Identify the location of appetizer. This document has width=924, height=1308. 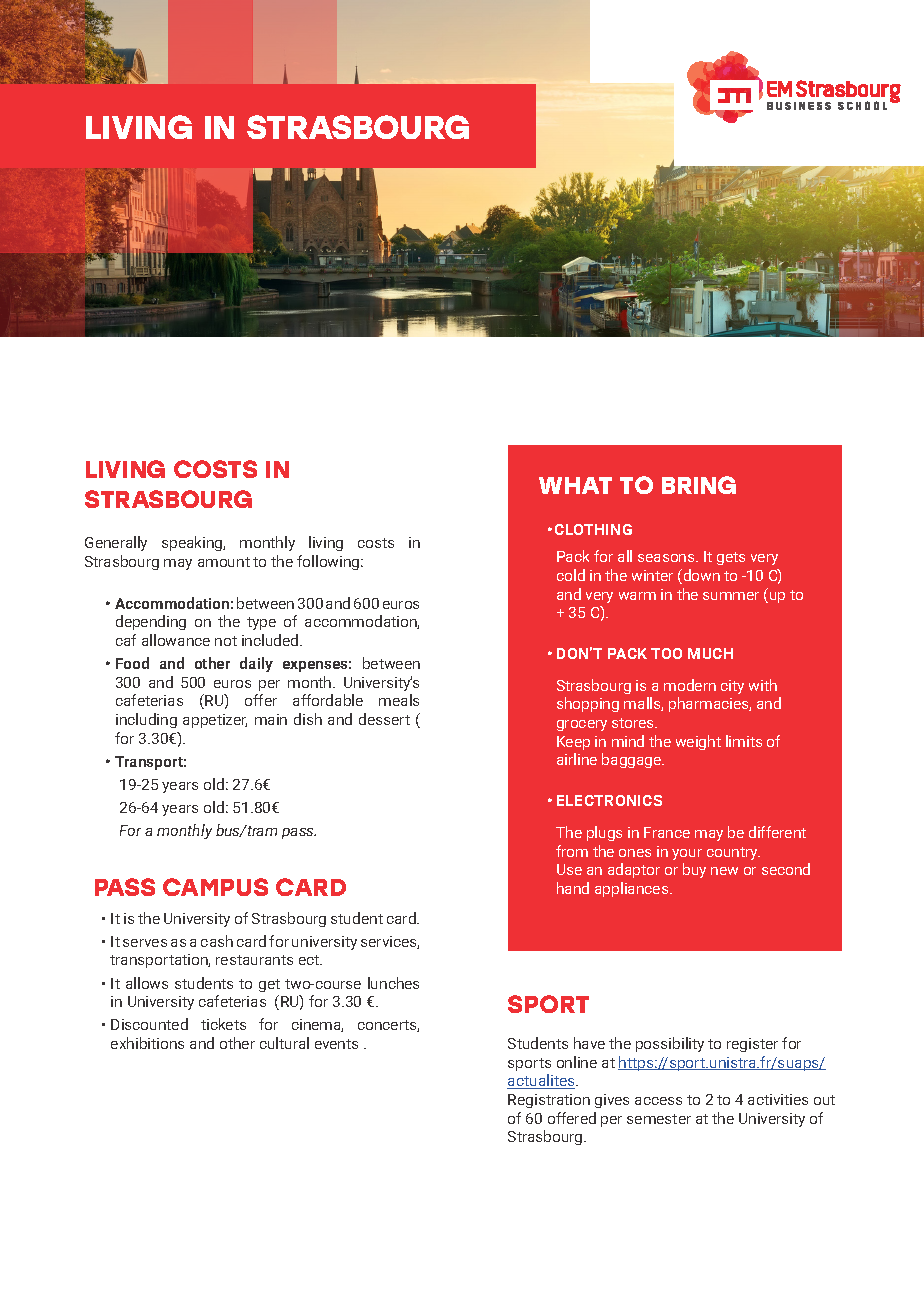
(215, 721).
